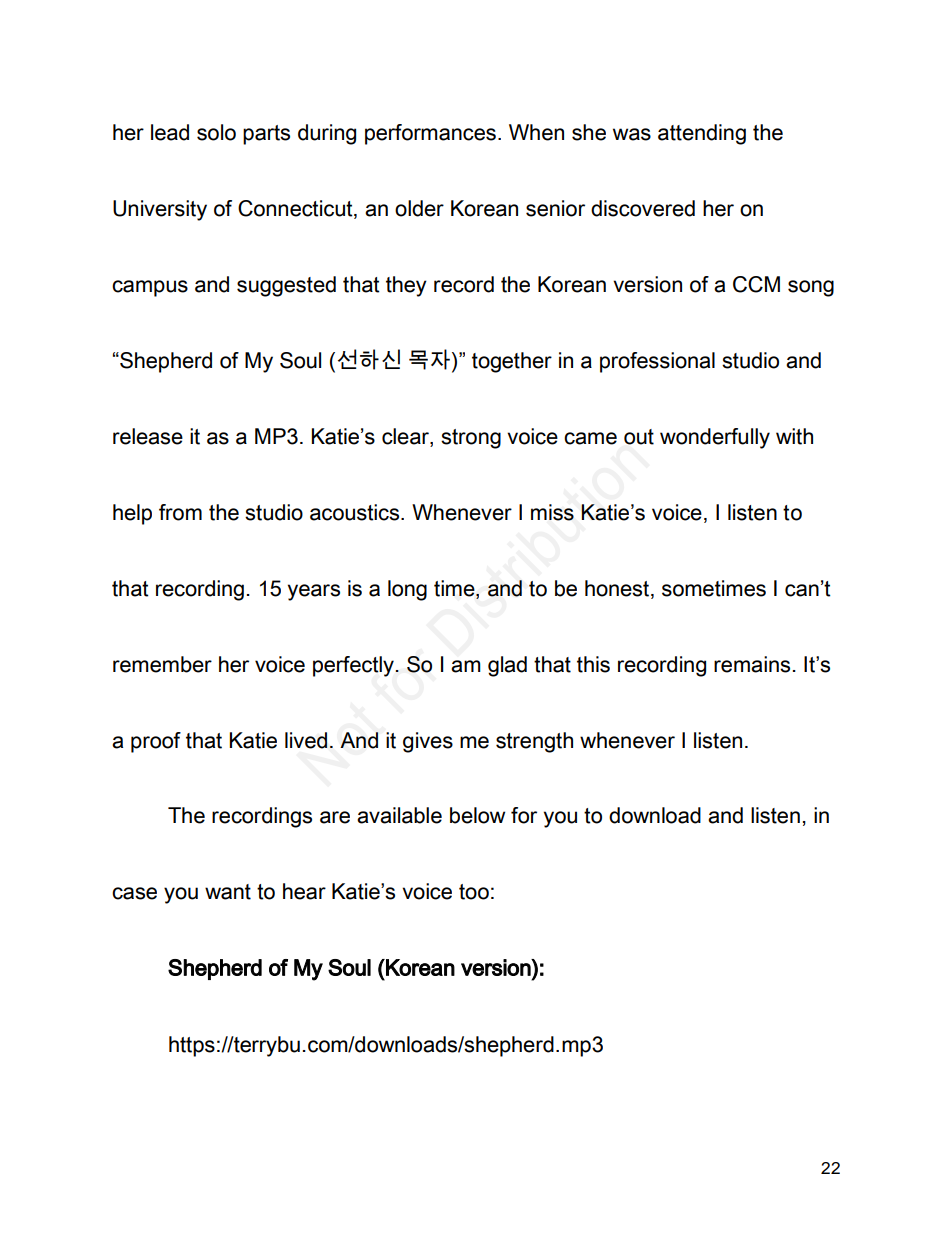 This image has width=952, height=1233. Describe the element at coordinates (715, 438) in the image. I see `wonderfully` at that location.
